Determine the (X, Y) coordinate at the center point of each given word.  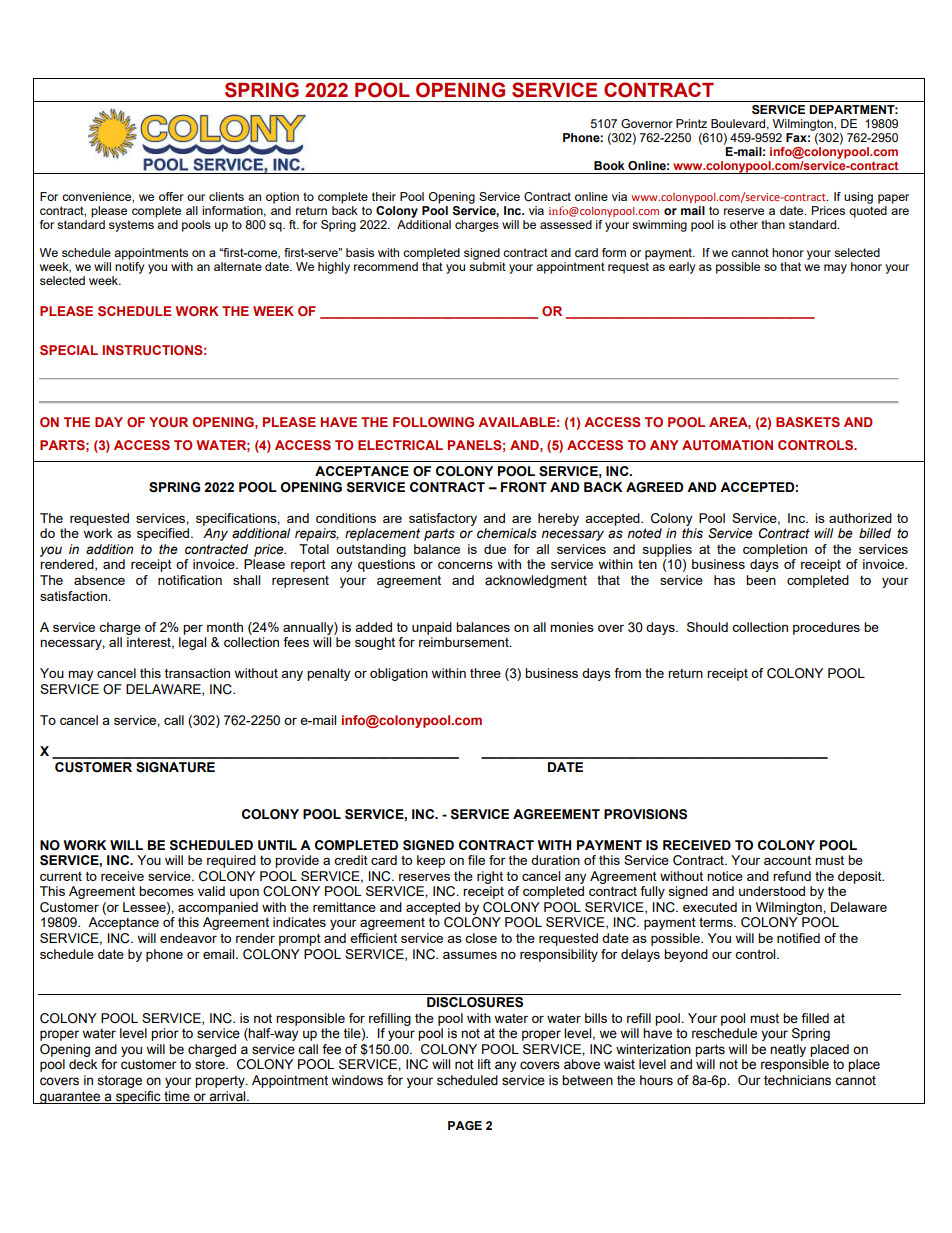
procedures (826, 628)
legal (192, 643)
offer (171, 196)
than (773, 224)
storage (119, 1081)
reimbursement (465, 642)
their (384, 196)
